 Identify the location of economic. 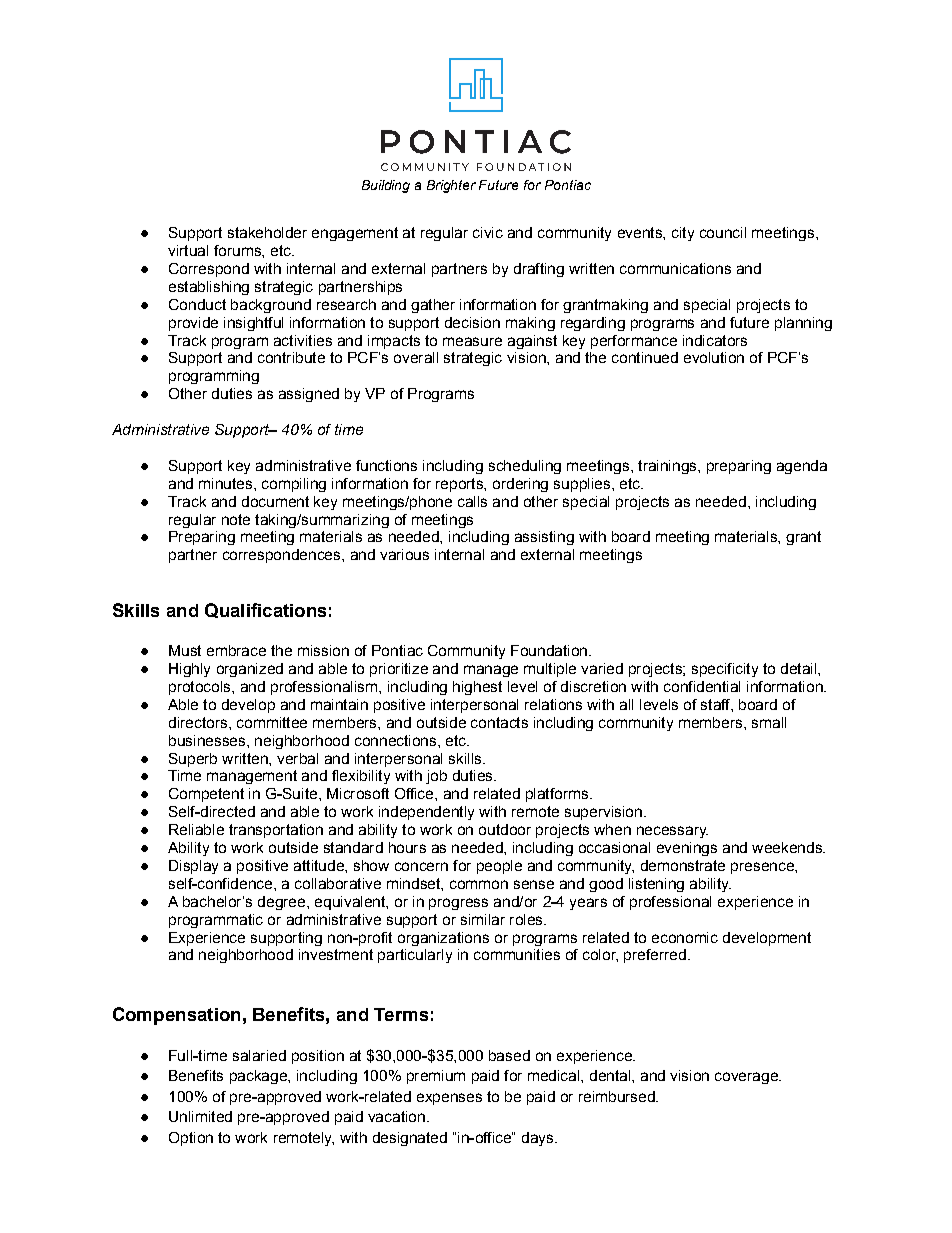
(685, 937).
